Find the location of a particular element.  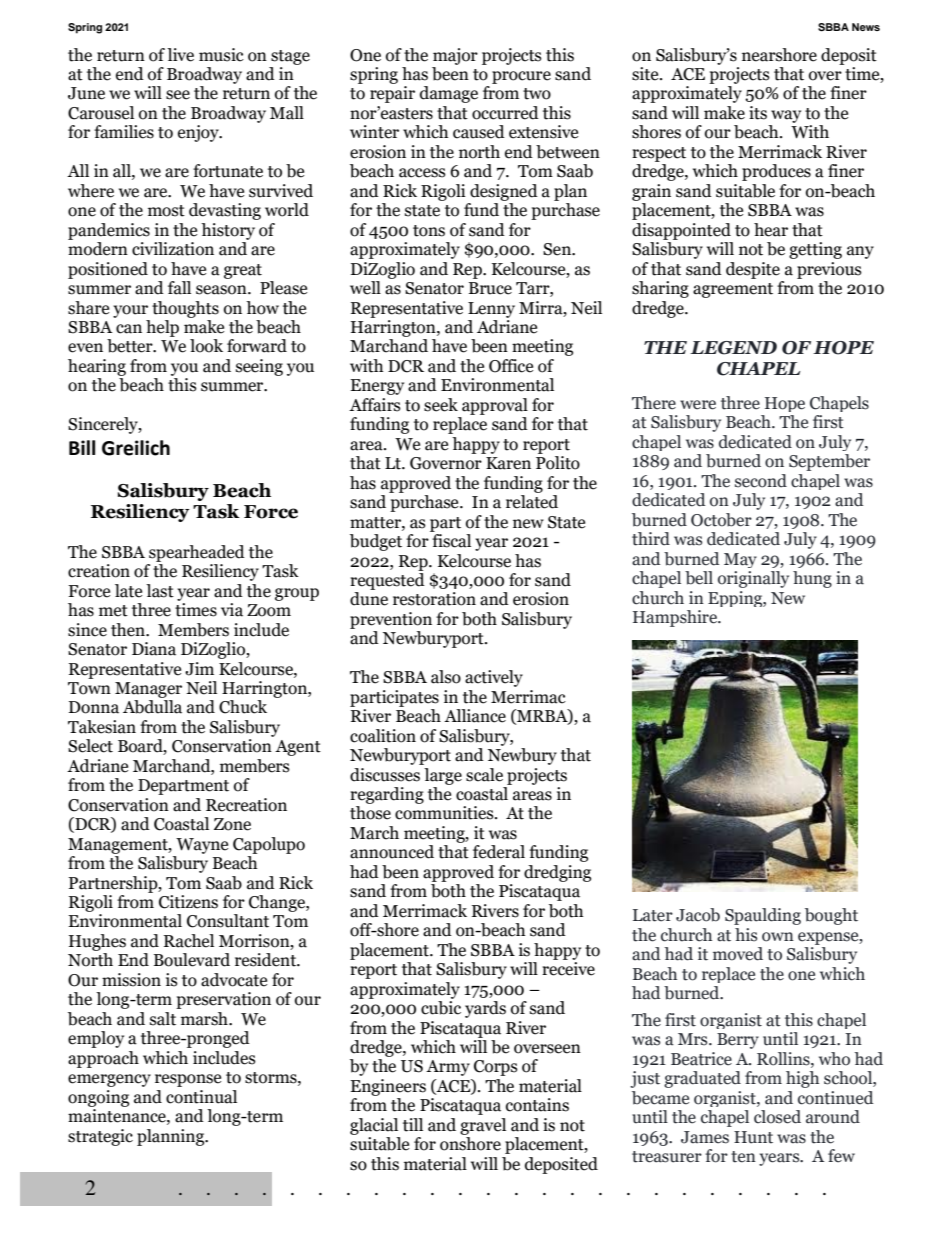

live is located at coordinates (180, 55).
